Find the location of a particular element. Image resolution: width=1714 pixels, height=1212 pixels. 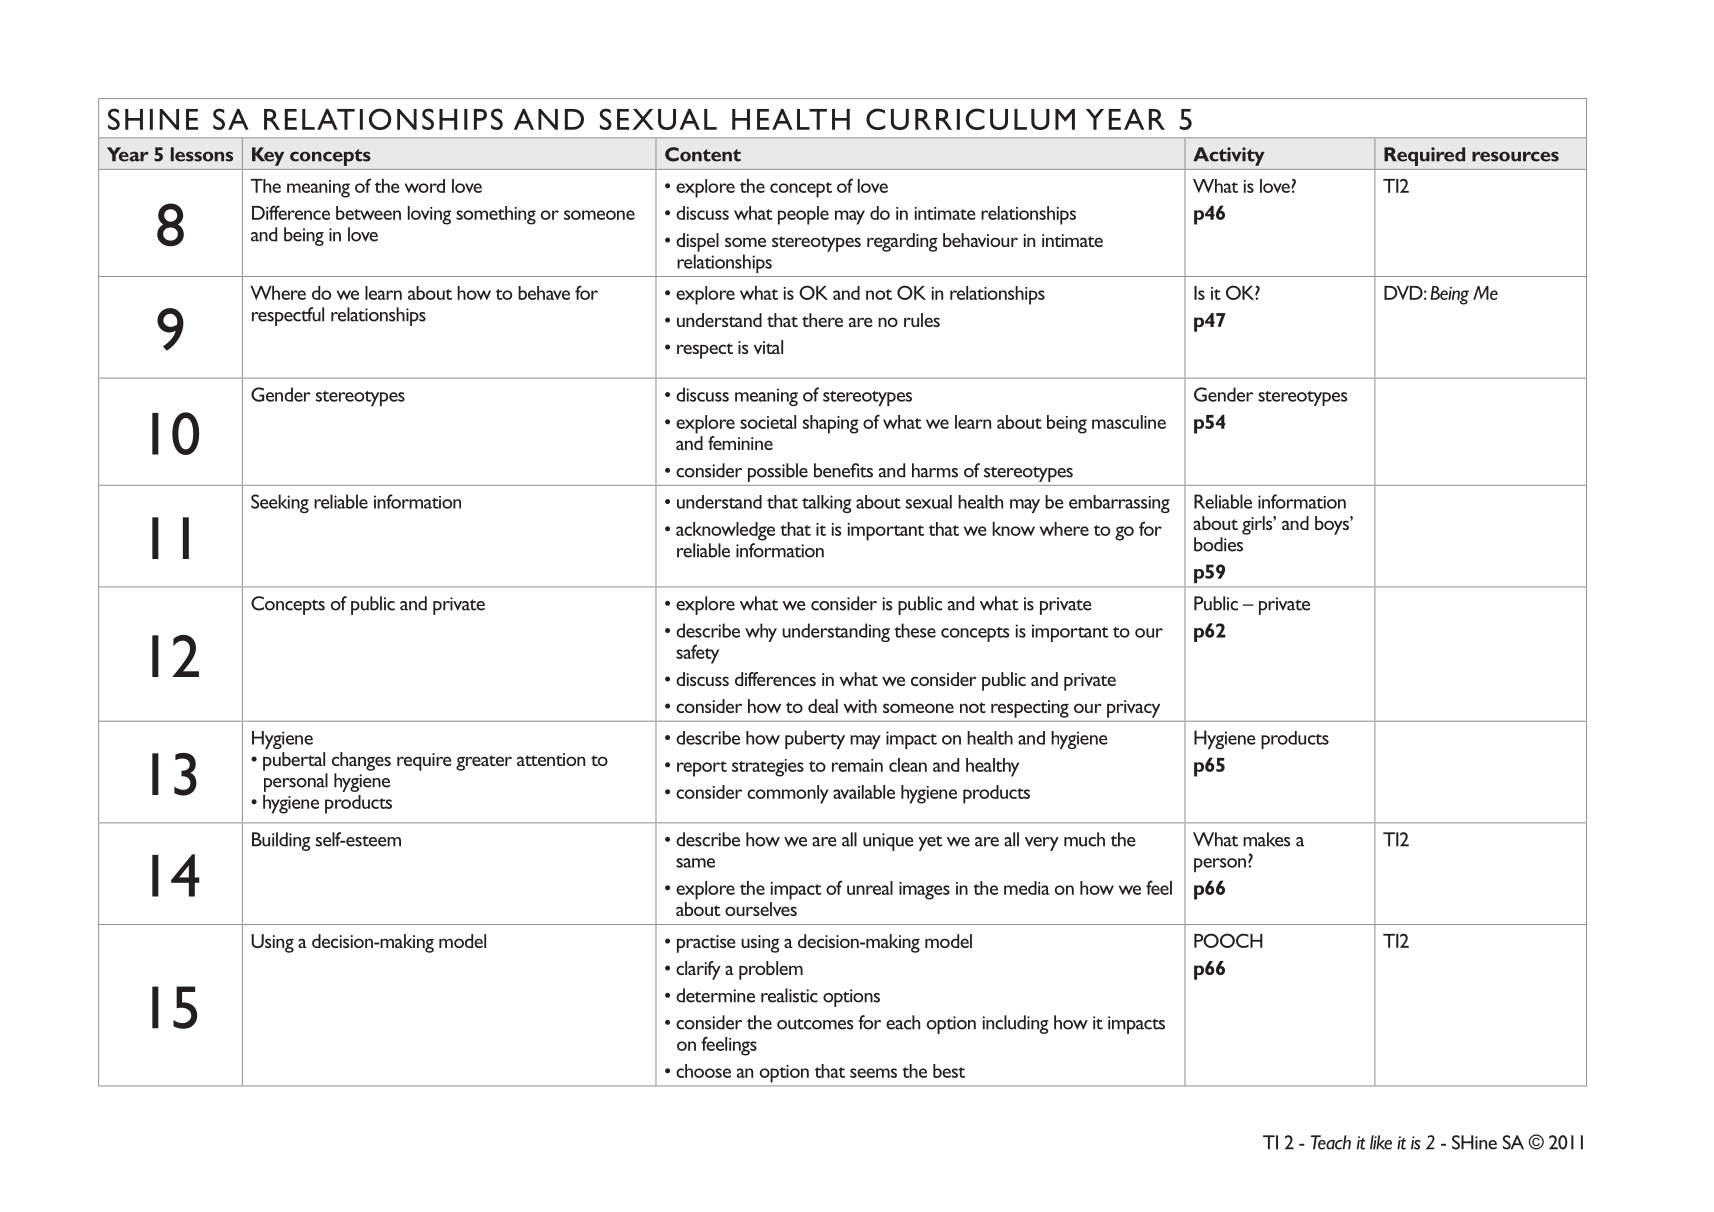

changes is located at coordinates (361, 761).
